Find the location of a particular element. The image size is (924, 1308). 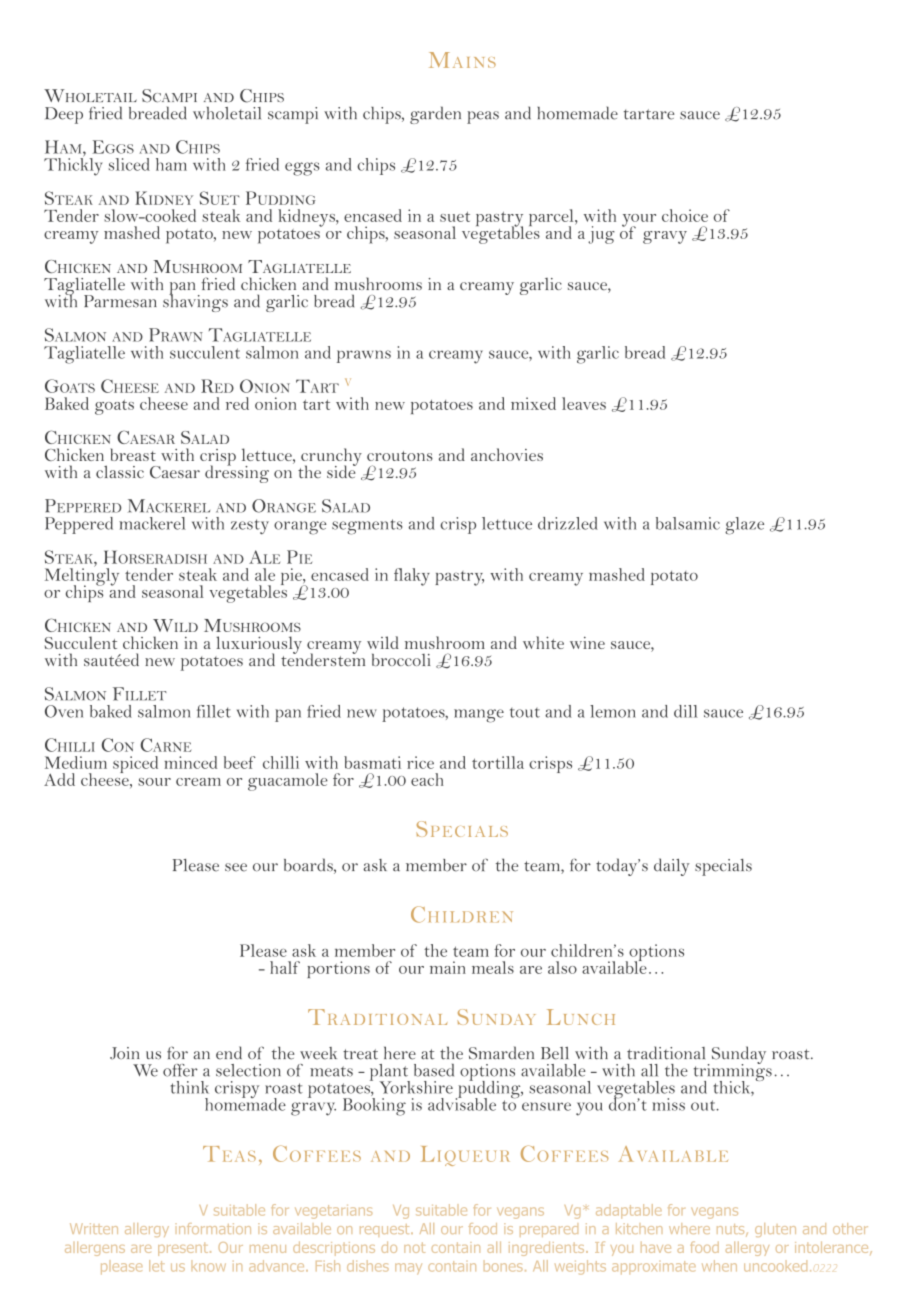

classic is located at coordinates (120, 471).
